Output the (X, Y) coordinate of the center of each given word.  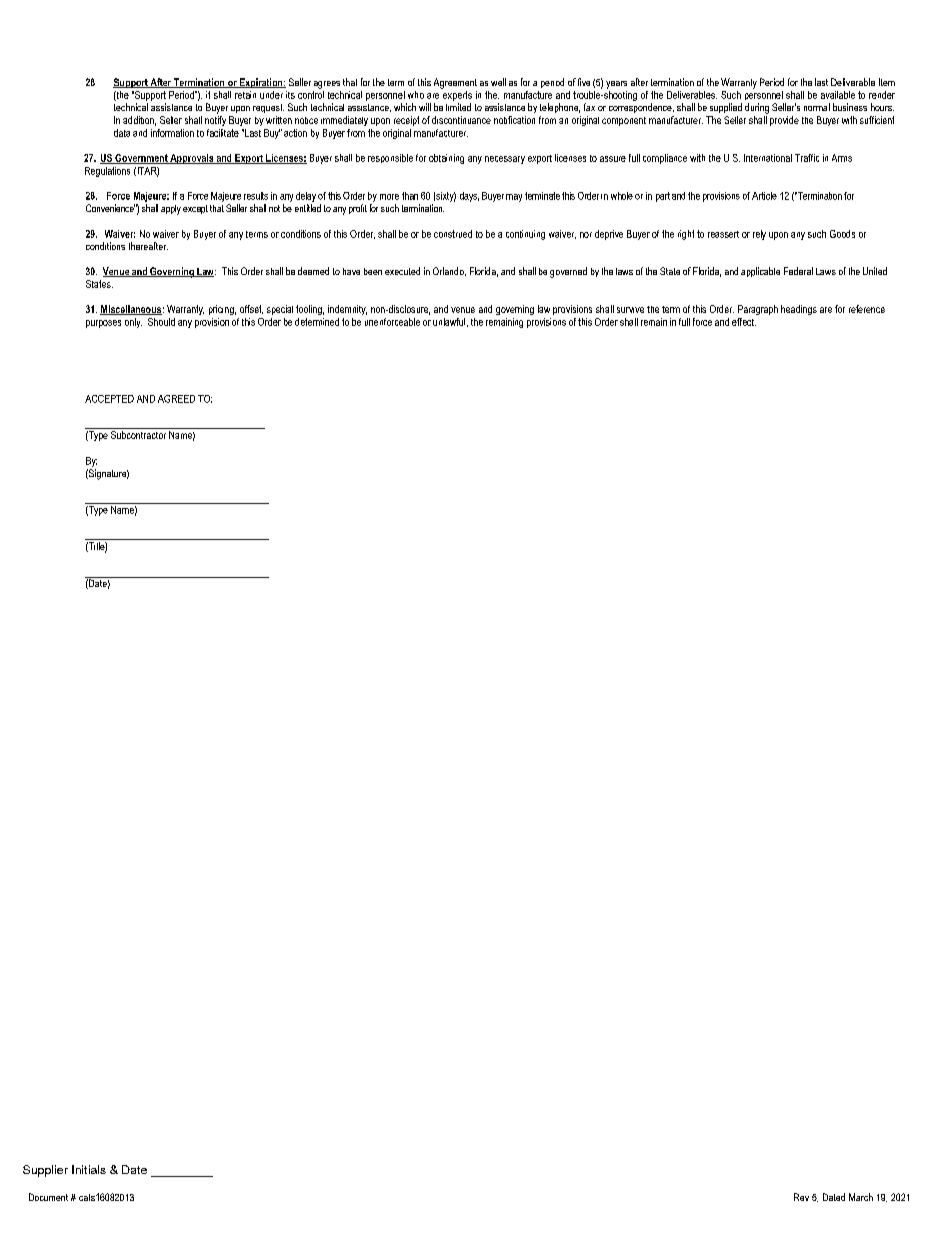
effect (744, 322)
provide (784, 121)
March (861, 1197)
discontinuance (461, 120)
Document (48, 1197)
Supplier (45, 1171)
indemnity (347, 310)
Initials (89, 1169)
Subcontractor (138, 435)
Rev (801, 1197)
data (122, 133)
